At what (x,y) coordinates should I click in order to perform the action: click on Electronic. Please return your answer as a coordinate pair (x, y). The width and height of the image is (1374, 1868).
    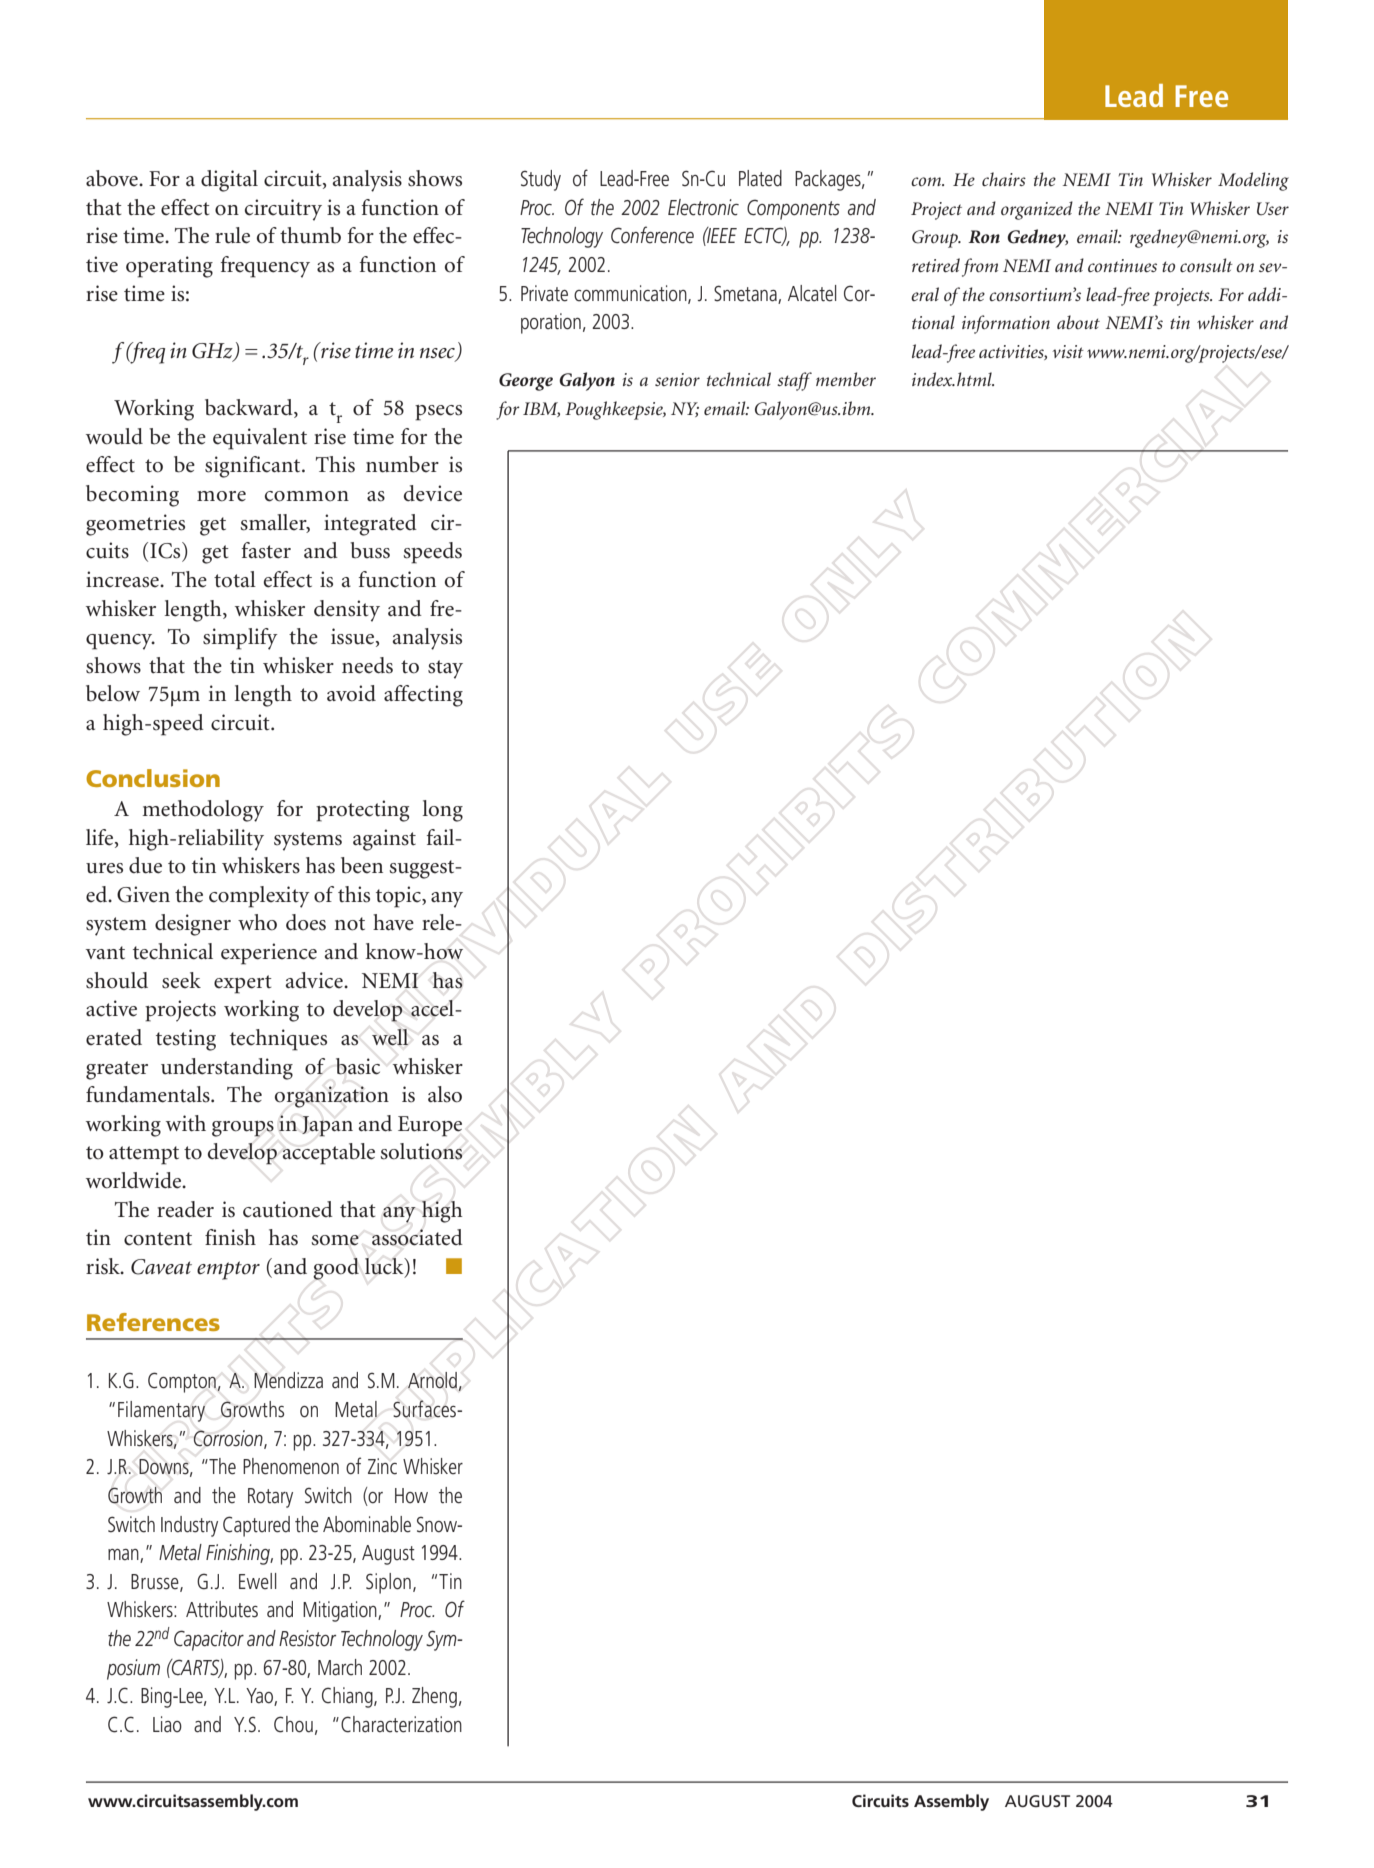
    Looking at the image, I should click on (703, 207).
